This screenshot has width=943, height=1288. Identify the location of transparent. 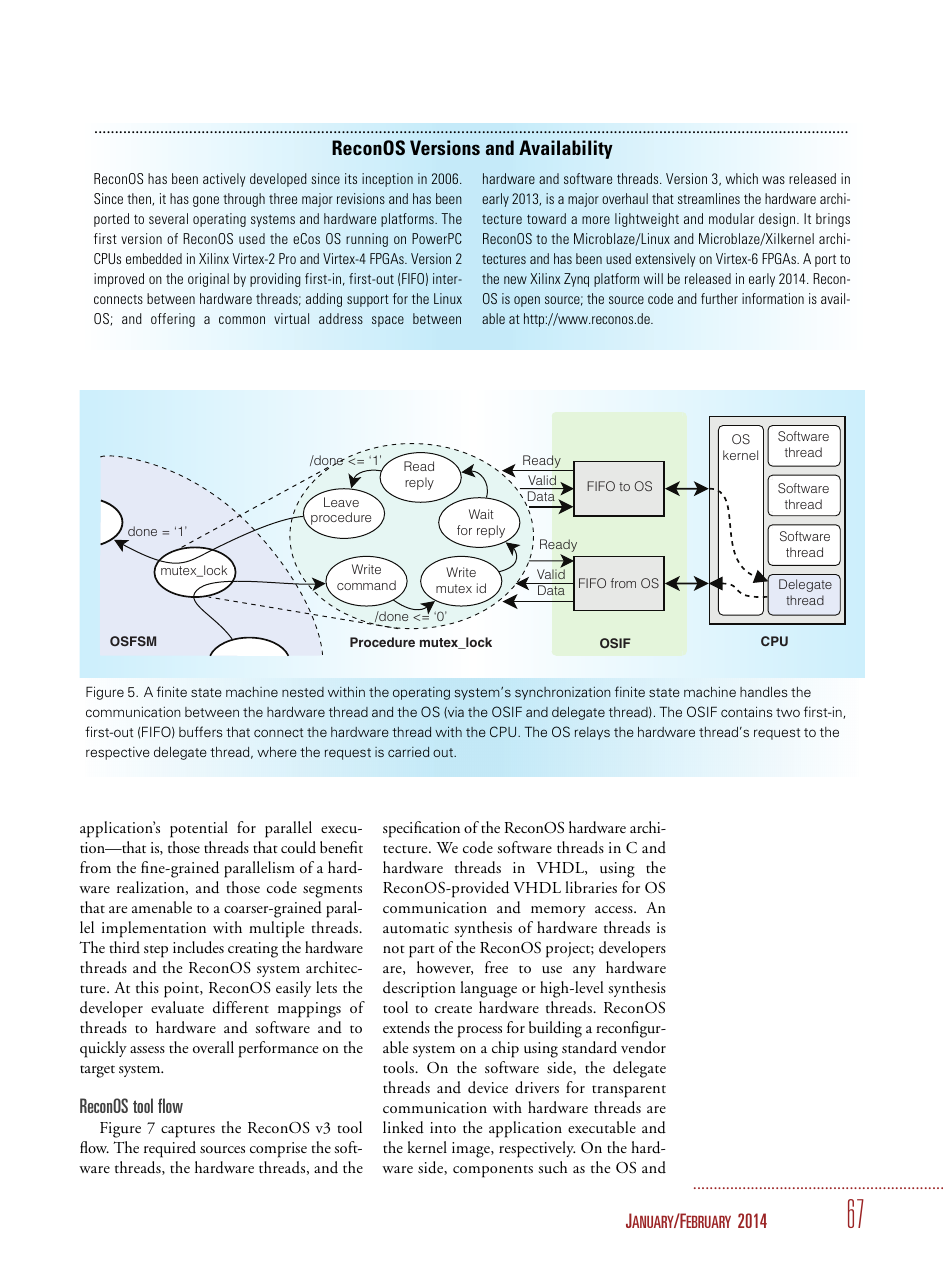
(629, 1091).
